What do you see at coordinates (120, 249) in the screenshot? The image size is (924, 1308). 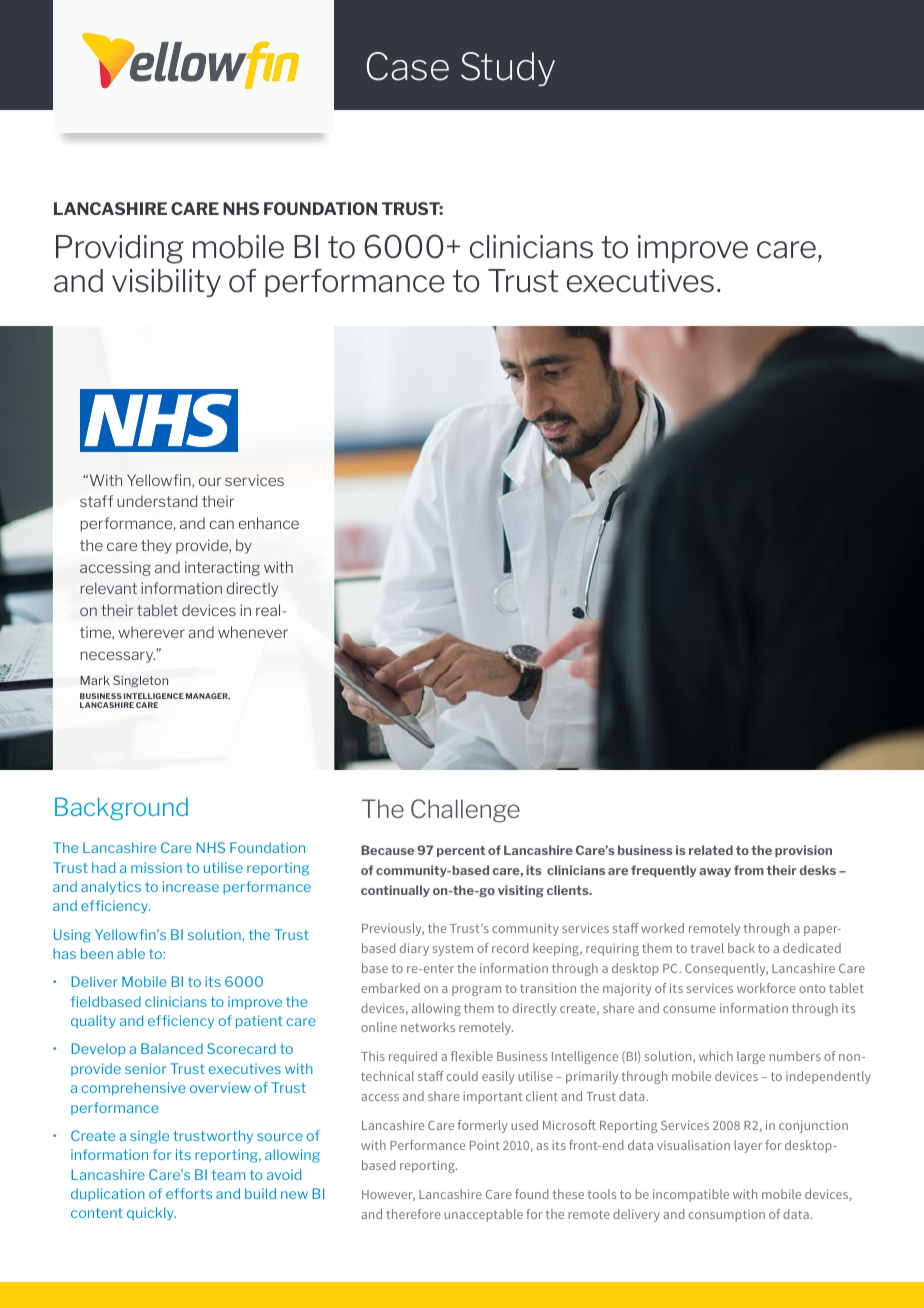 I see `Providing` at bounding box center [120, 249].
